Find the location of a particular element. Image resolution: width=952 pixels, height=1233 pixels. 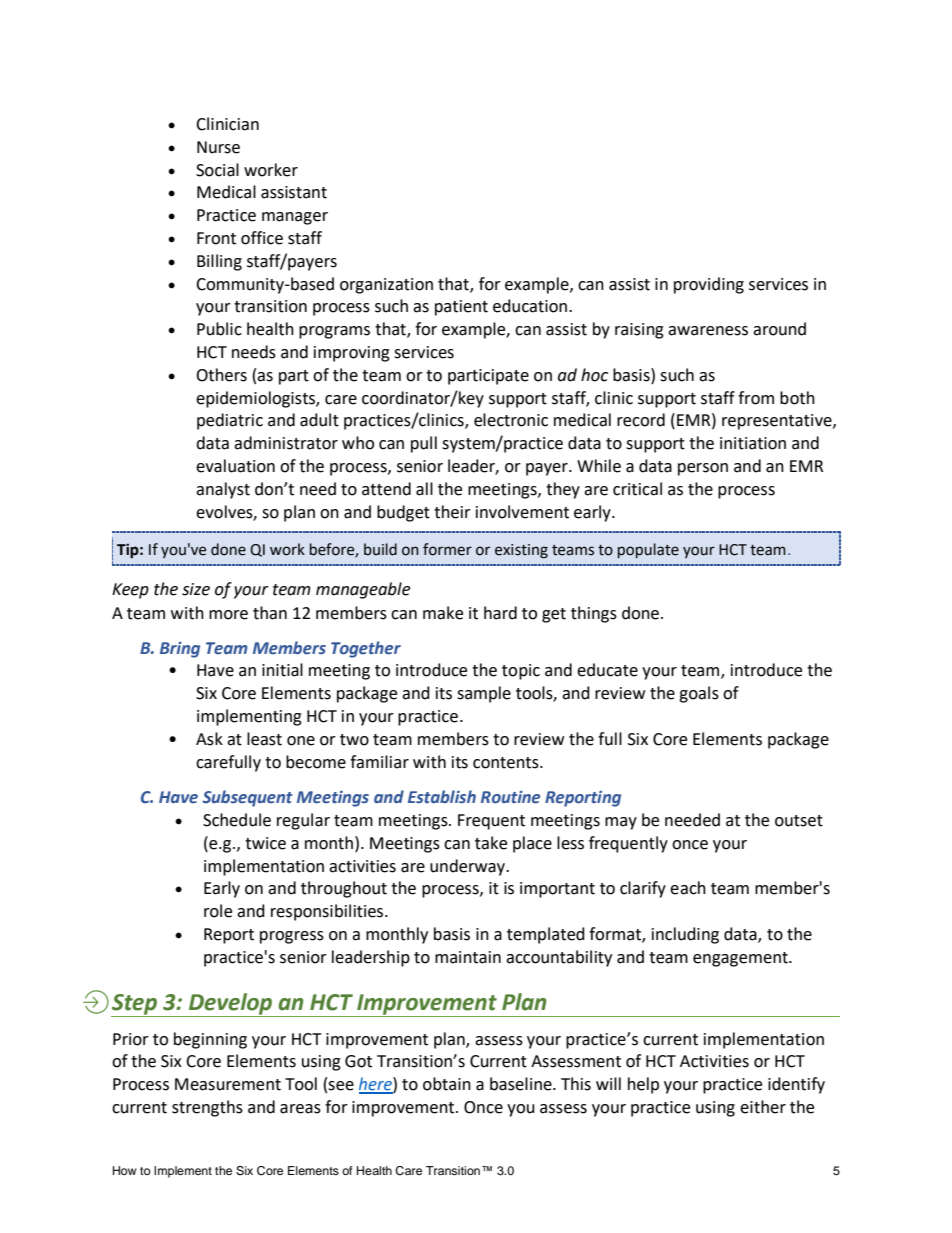

outset is located at coordinates (799, 821).
